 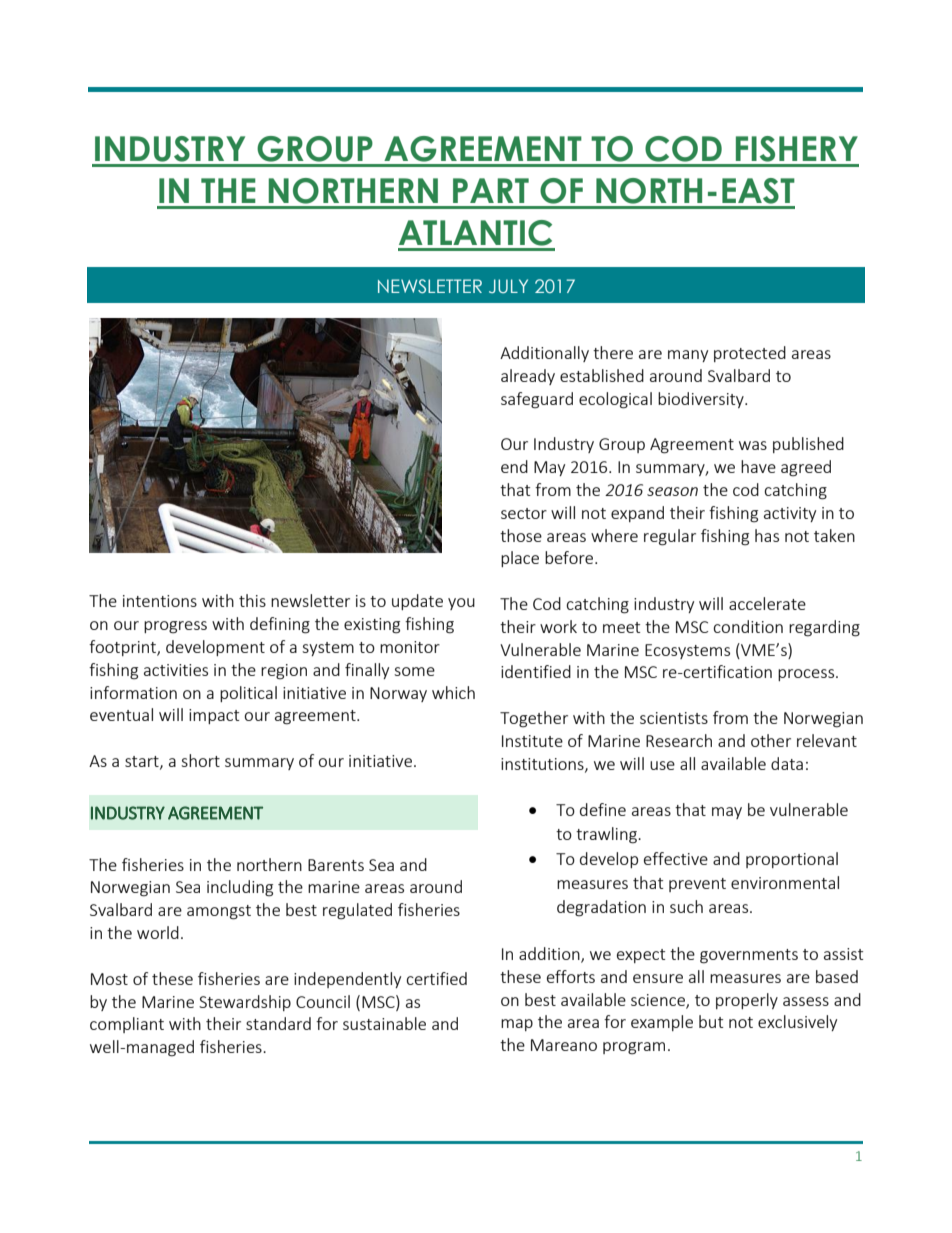 I want to click on Stewardship, so click(x=245, y=1003).
